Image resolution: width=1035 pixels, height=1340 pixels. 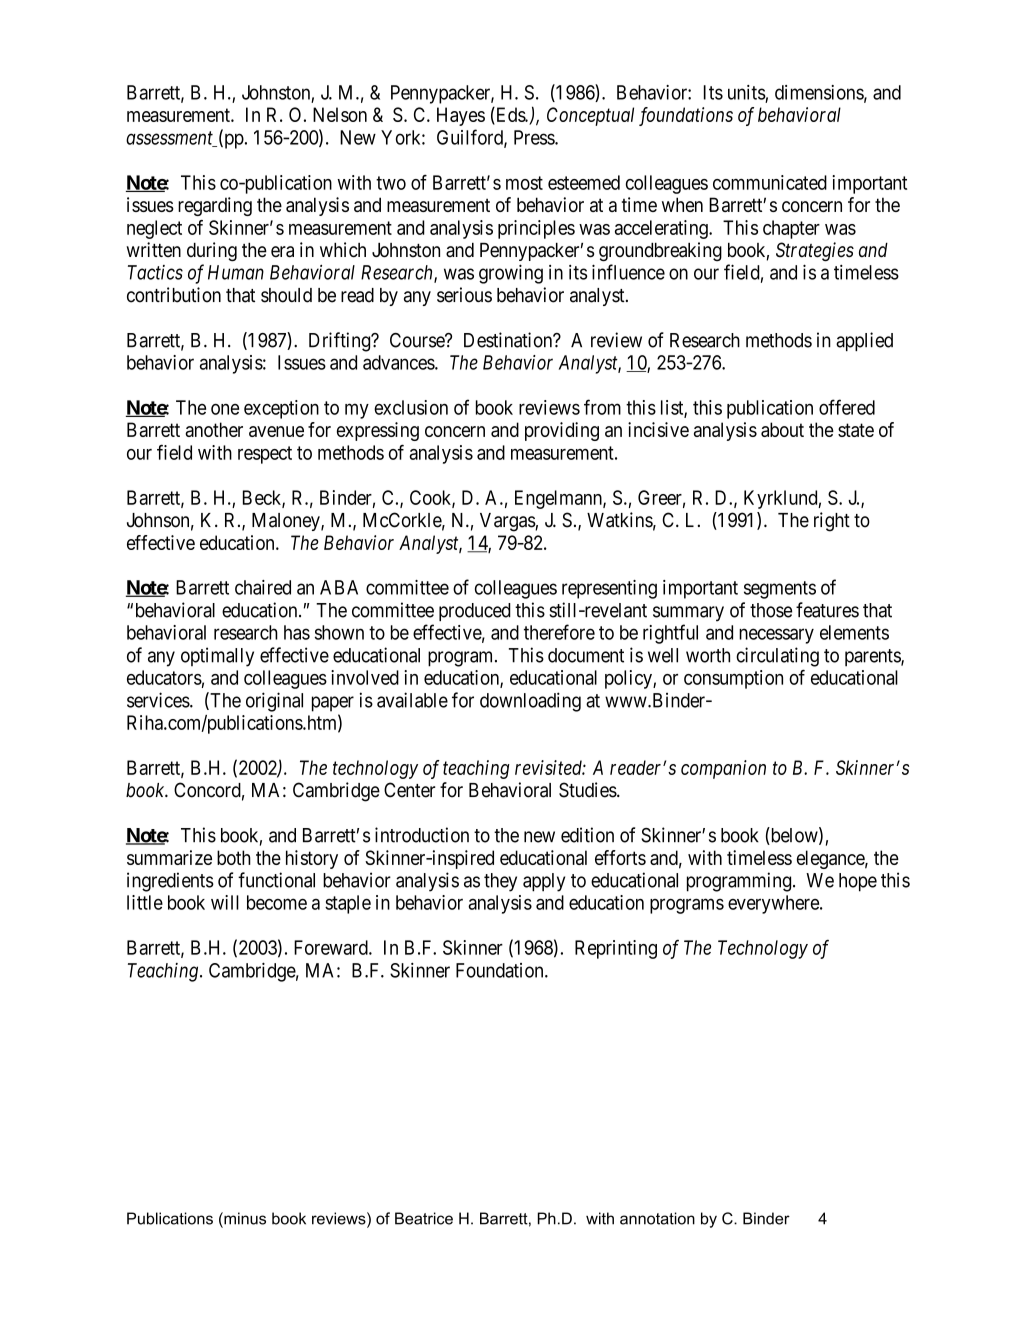 What do you see at coordinates (274, 702) in the image?
I see `original` at bounding box center [274, 702].
